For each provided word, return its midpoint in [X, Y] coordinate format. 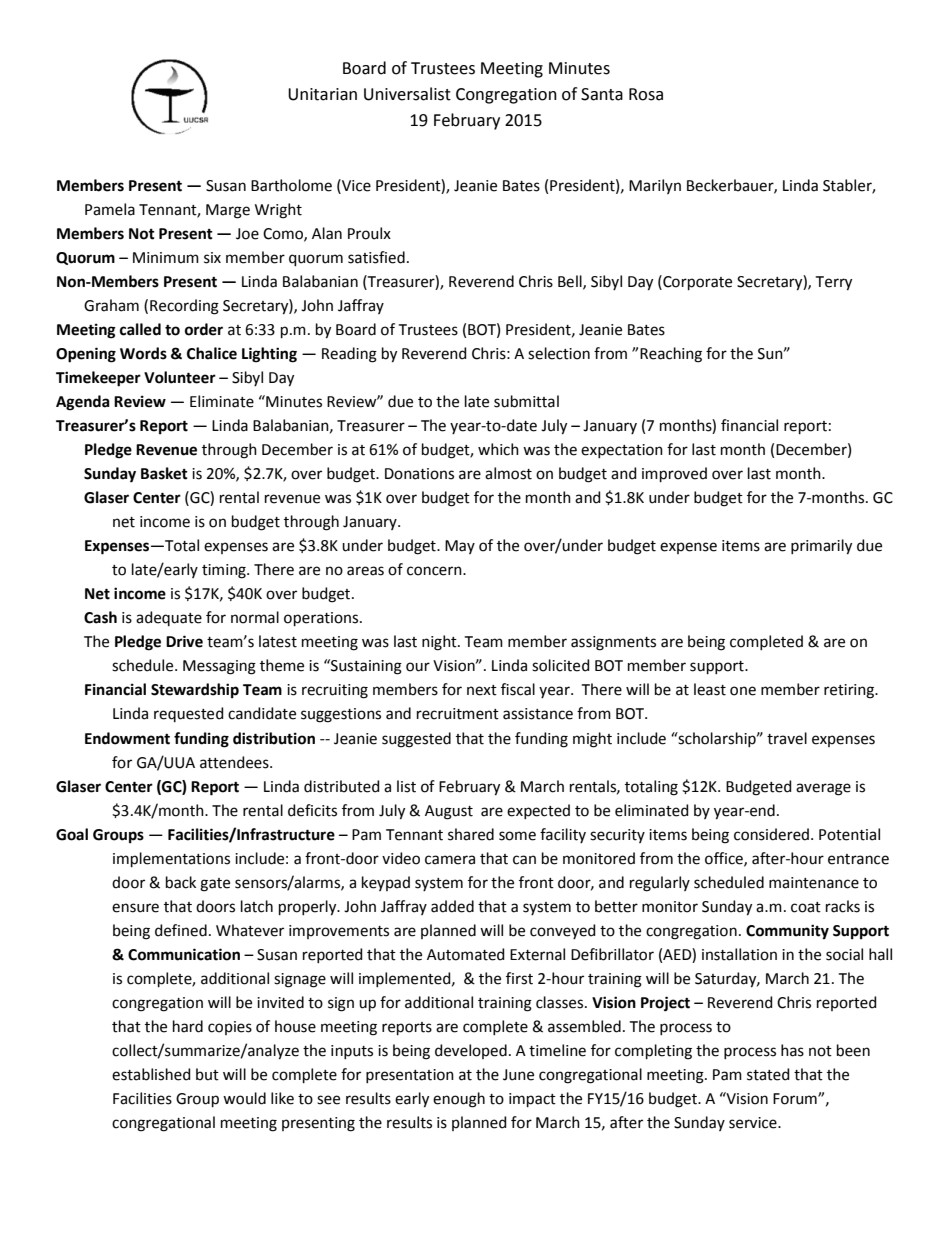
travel [787, 738]
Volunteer [180, 377]
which [498, 449]
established [151, 1074]
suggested [416, 740]
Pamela [110, 209]
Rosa [646, 94]
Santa [602, 94]
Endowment [127, 738]
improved [674, 474]
